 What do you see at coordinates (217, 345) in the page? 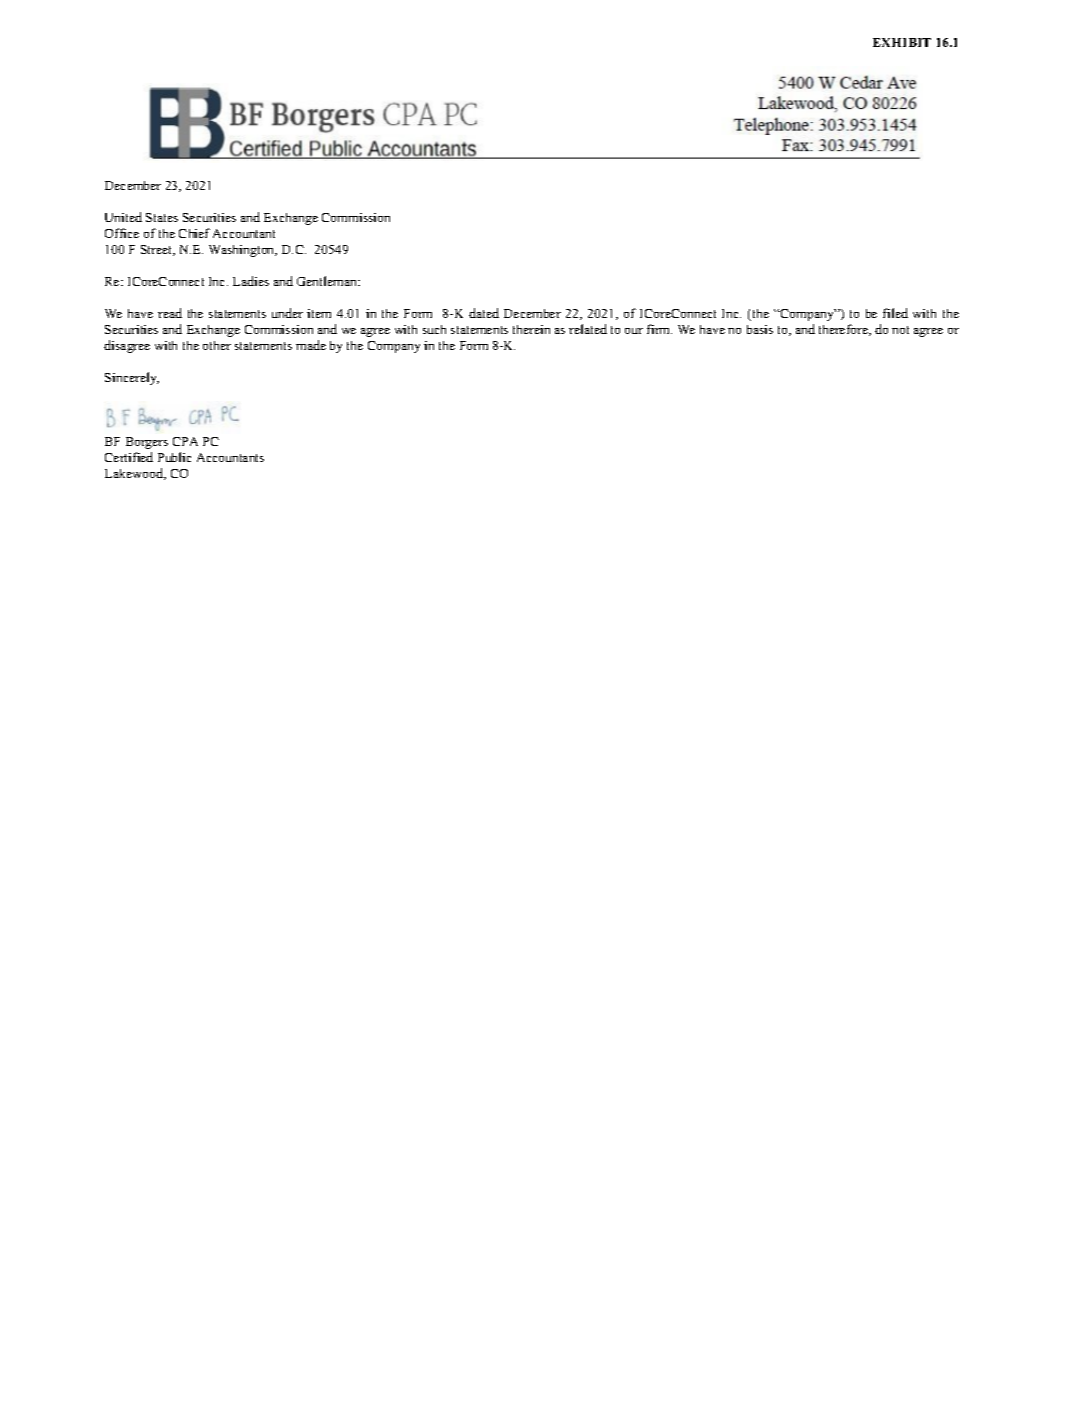
I see `other` at bounding box center [217, 345].
